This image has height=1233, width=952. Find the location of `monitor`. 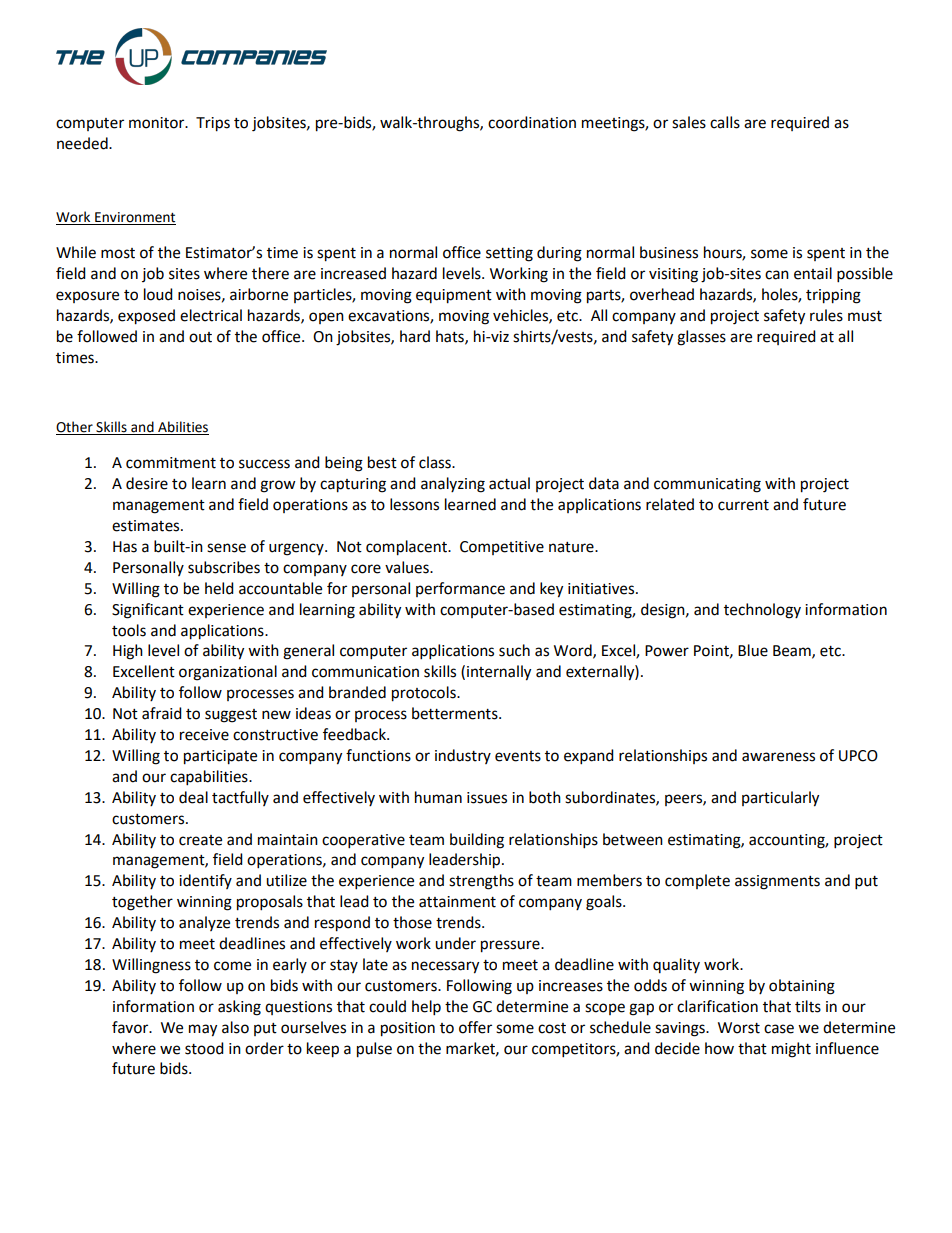

monitor is located at coordinates (158, 123).
